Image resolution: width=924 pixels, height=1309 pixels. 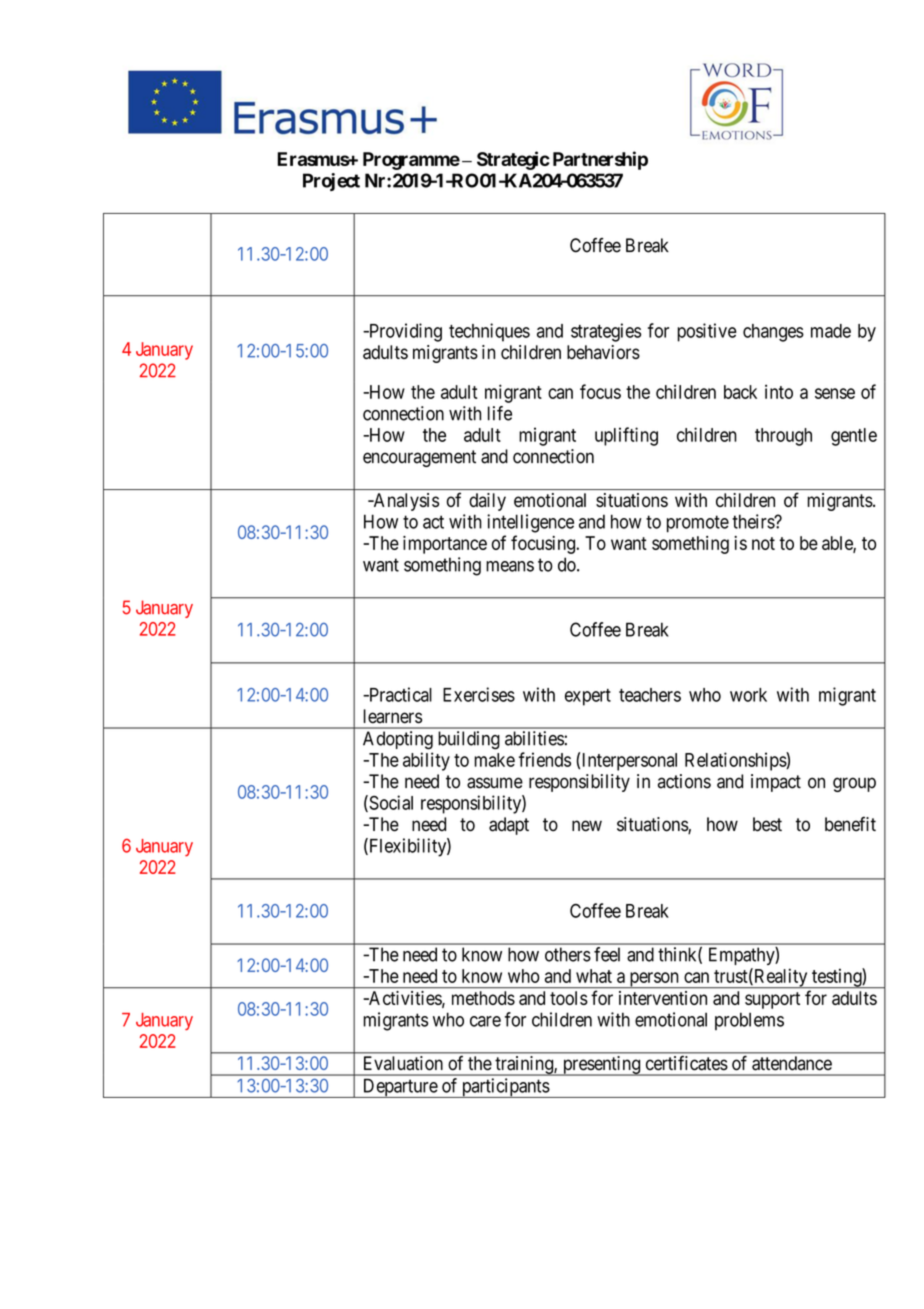 What do you see at coordinates (600, 160) in the document?
I see `Partnership` at bounding box center [600, 160].
